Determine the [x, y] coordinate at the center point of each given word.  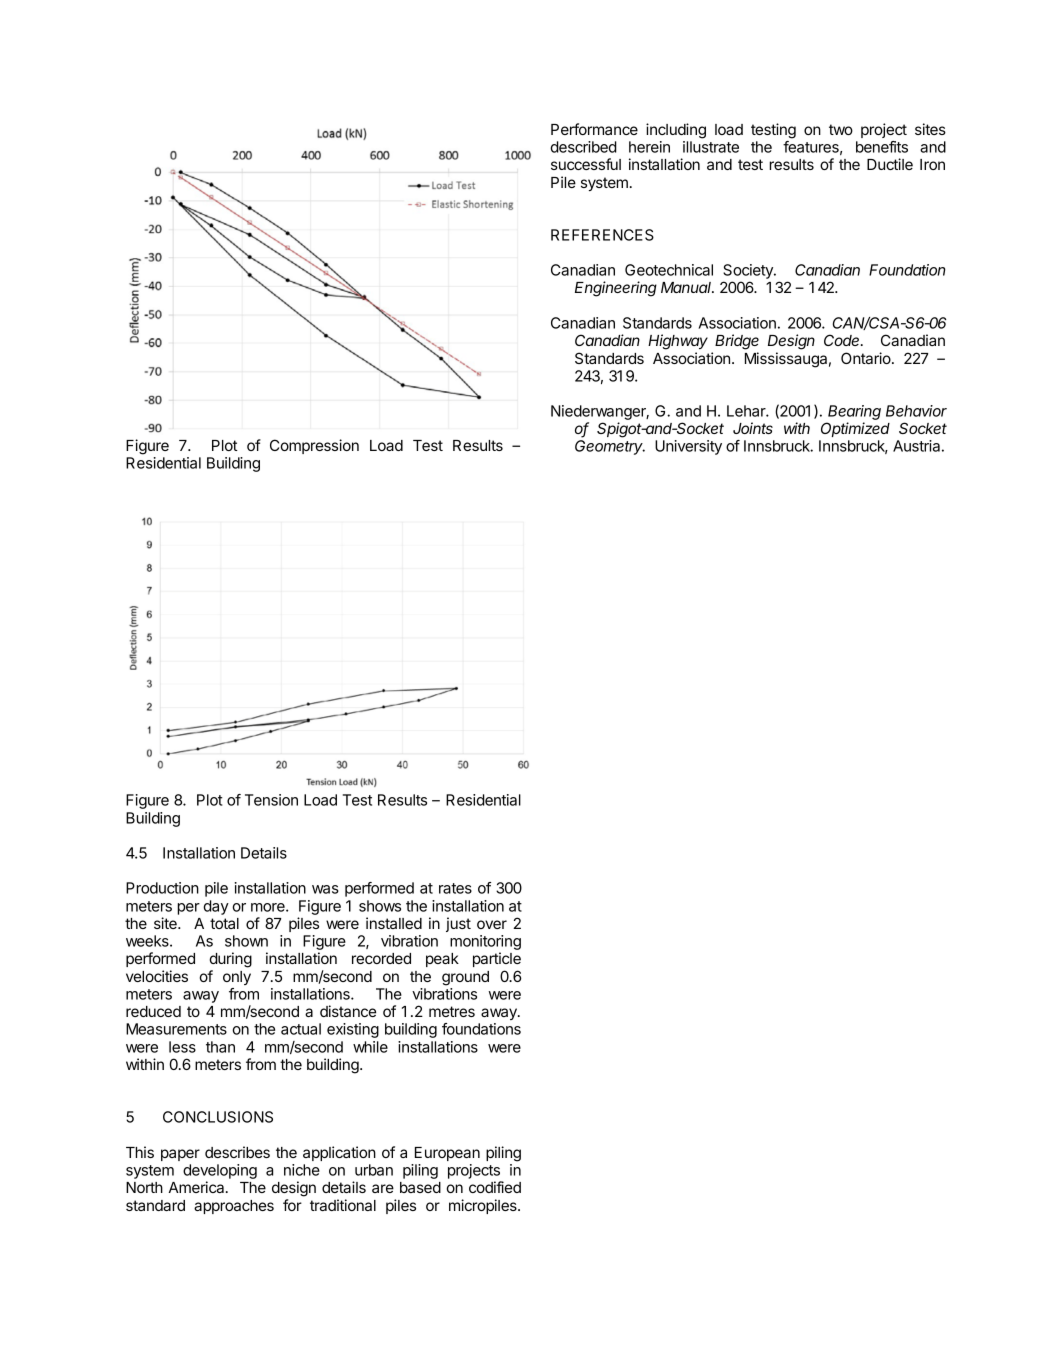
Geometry [610, 447]
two [841, 129]
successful [586, 164]
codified [495, 1187]
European [447, 1154]
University [688, 447]
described [583, 147]
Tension [271, 800]
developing [220, 1173]
